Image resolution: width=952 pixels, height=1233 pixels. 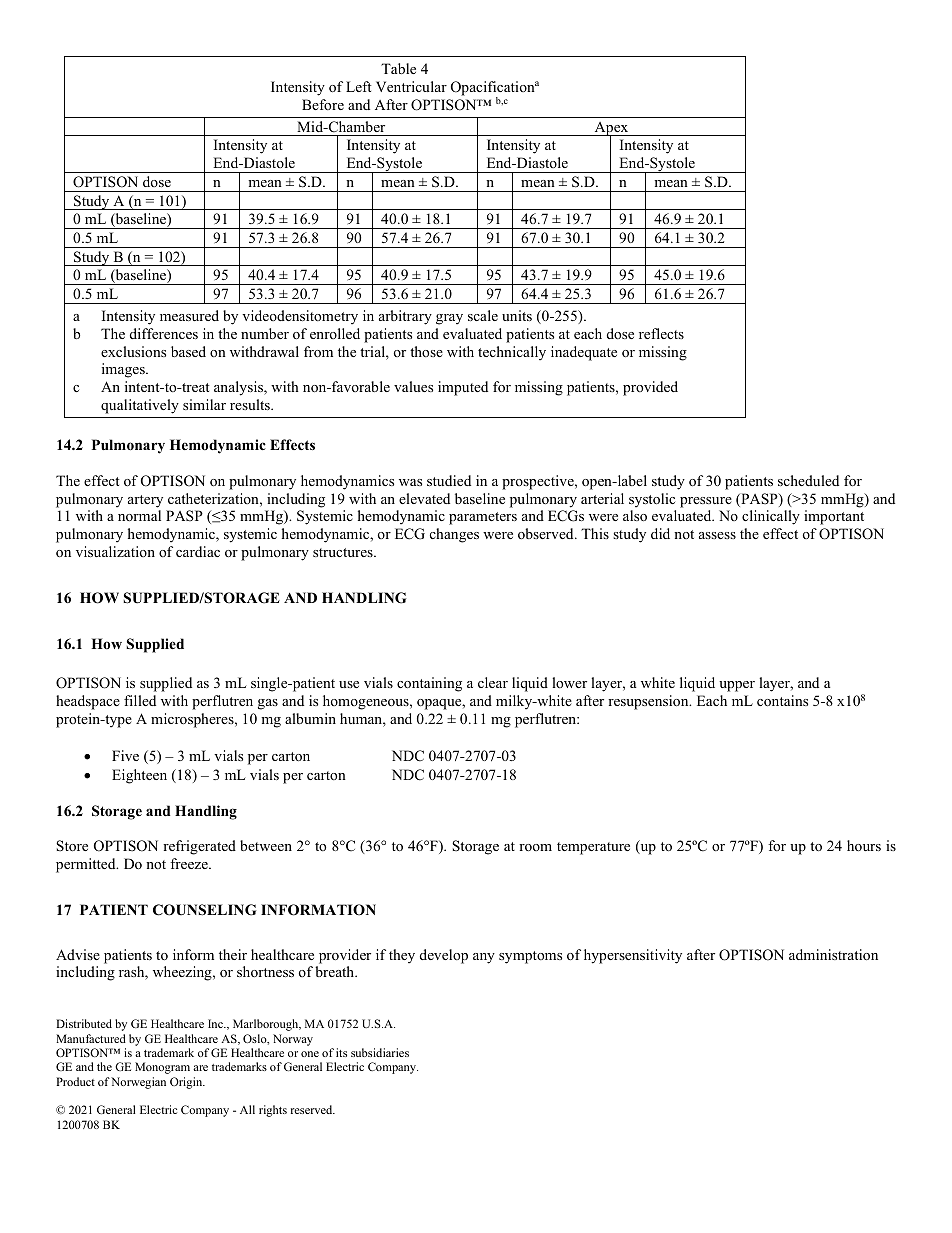 What do you see at coordinates (833, 954) in the document?
I see `administration` at bounding box center [833, 954].
